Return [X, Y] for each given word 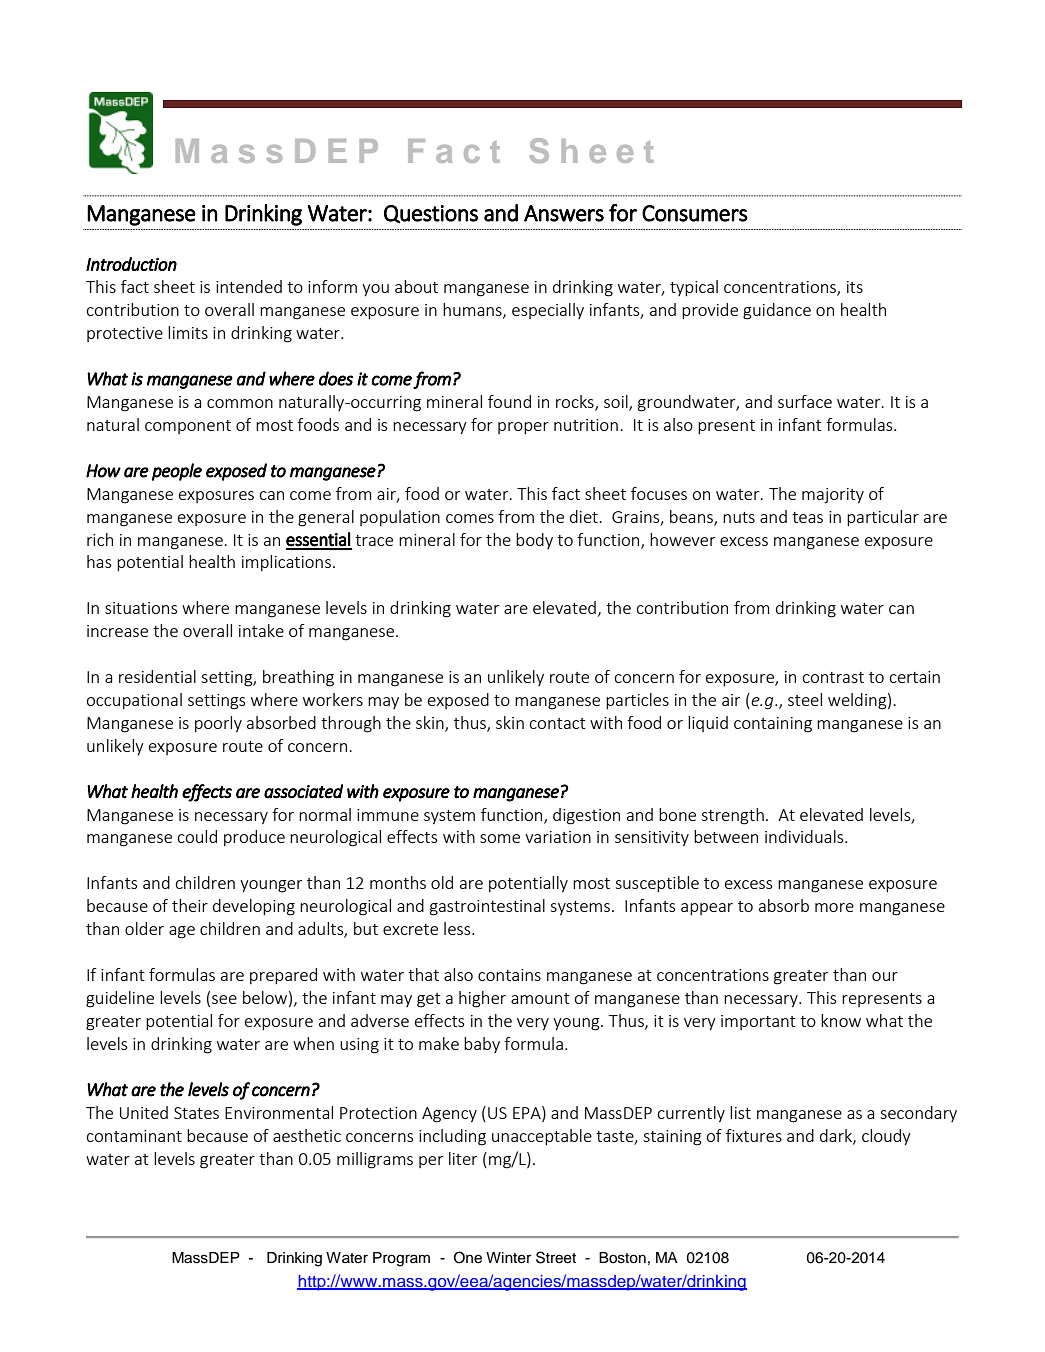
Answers [564, 213]
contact [558, 723]
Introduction [131, 264]
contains [509, 975]
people [177, 472]
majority [833, 496]
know [841, 1020]
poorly [218, 724]
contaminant [134, 1136]
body [534, 541]
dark [837, 1136]
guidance [777, 311]
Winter [508, 1258]
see [224, 999]
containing [773, 725]
